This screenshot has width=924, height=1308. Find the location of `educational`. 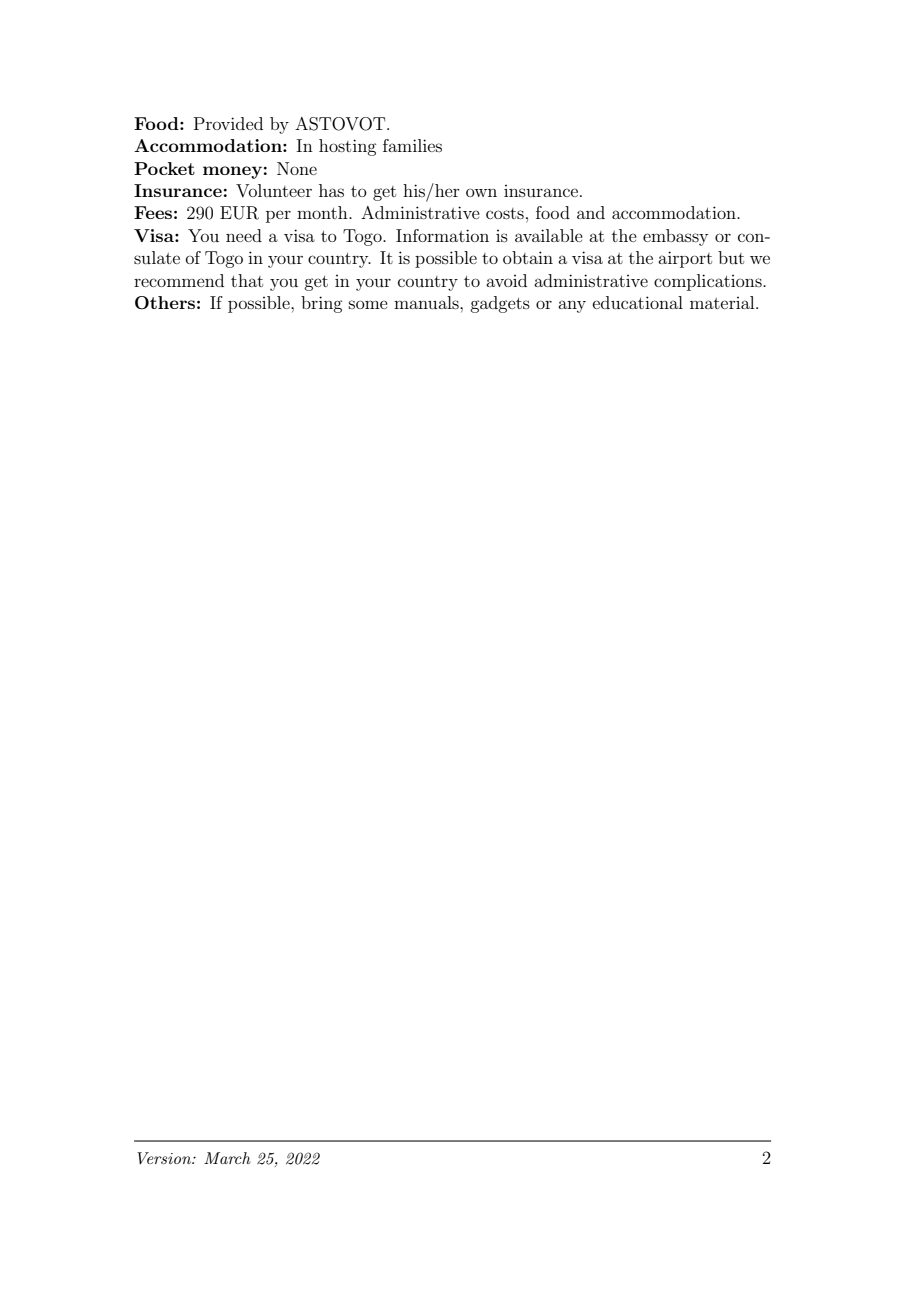

educational is located at coordinates (638, 302).
